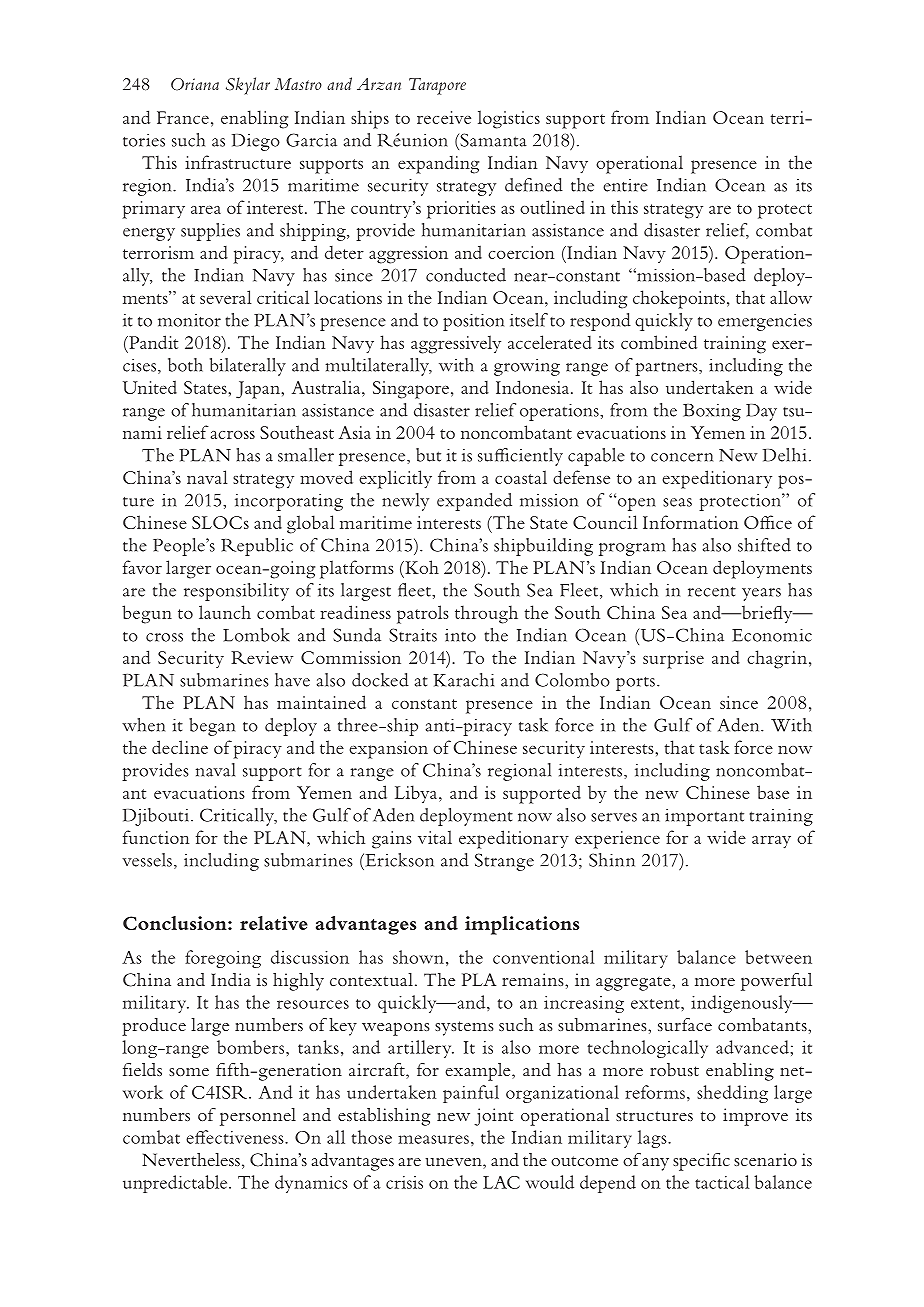 This screenshot has height=1307, width=924. I want to click on entire, so click(625, 185).
